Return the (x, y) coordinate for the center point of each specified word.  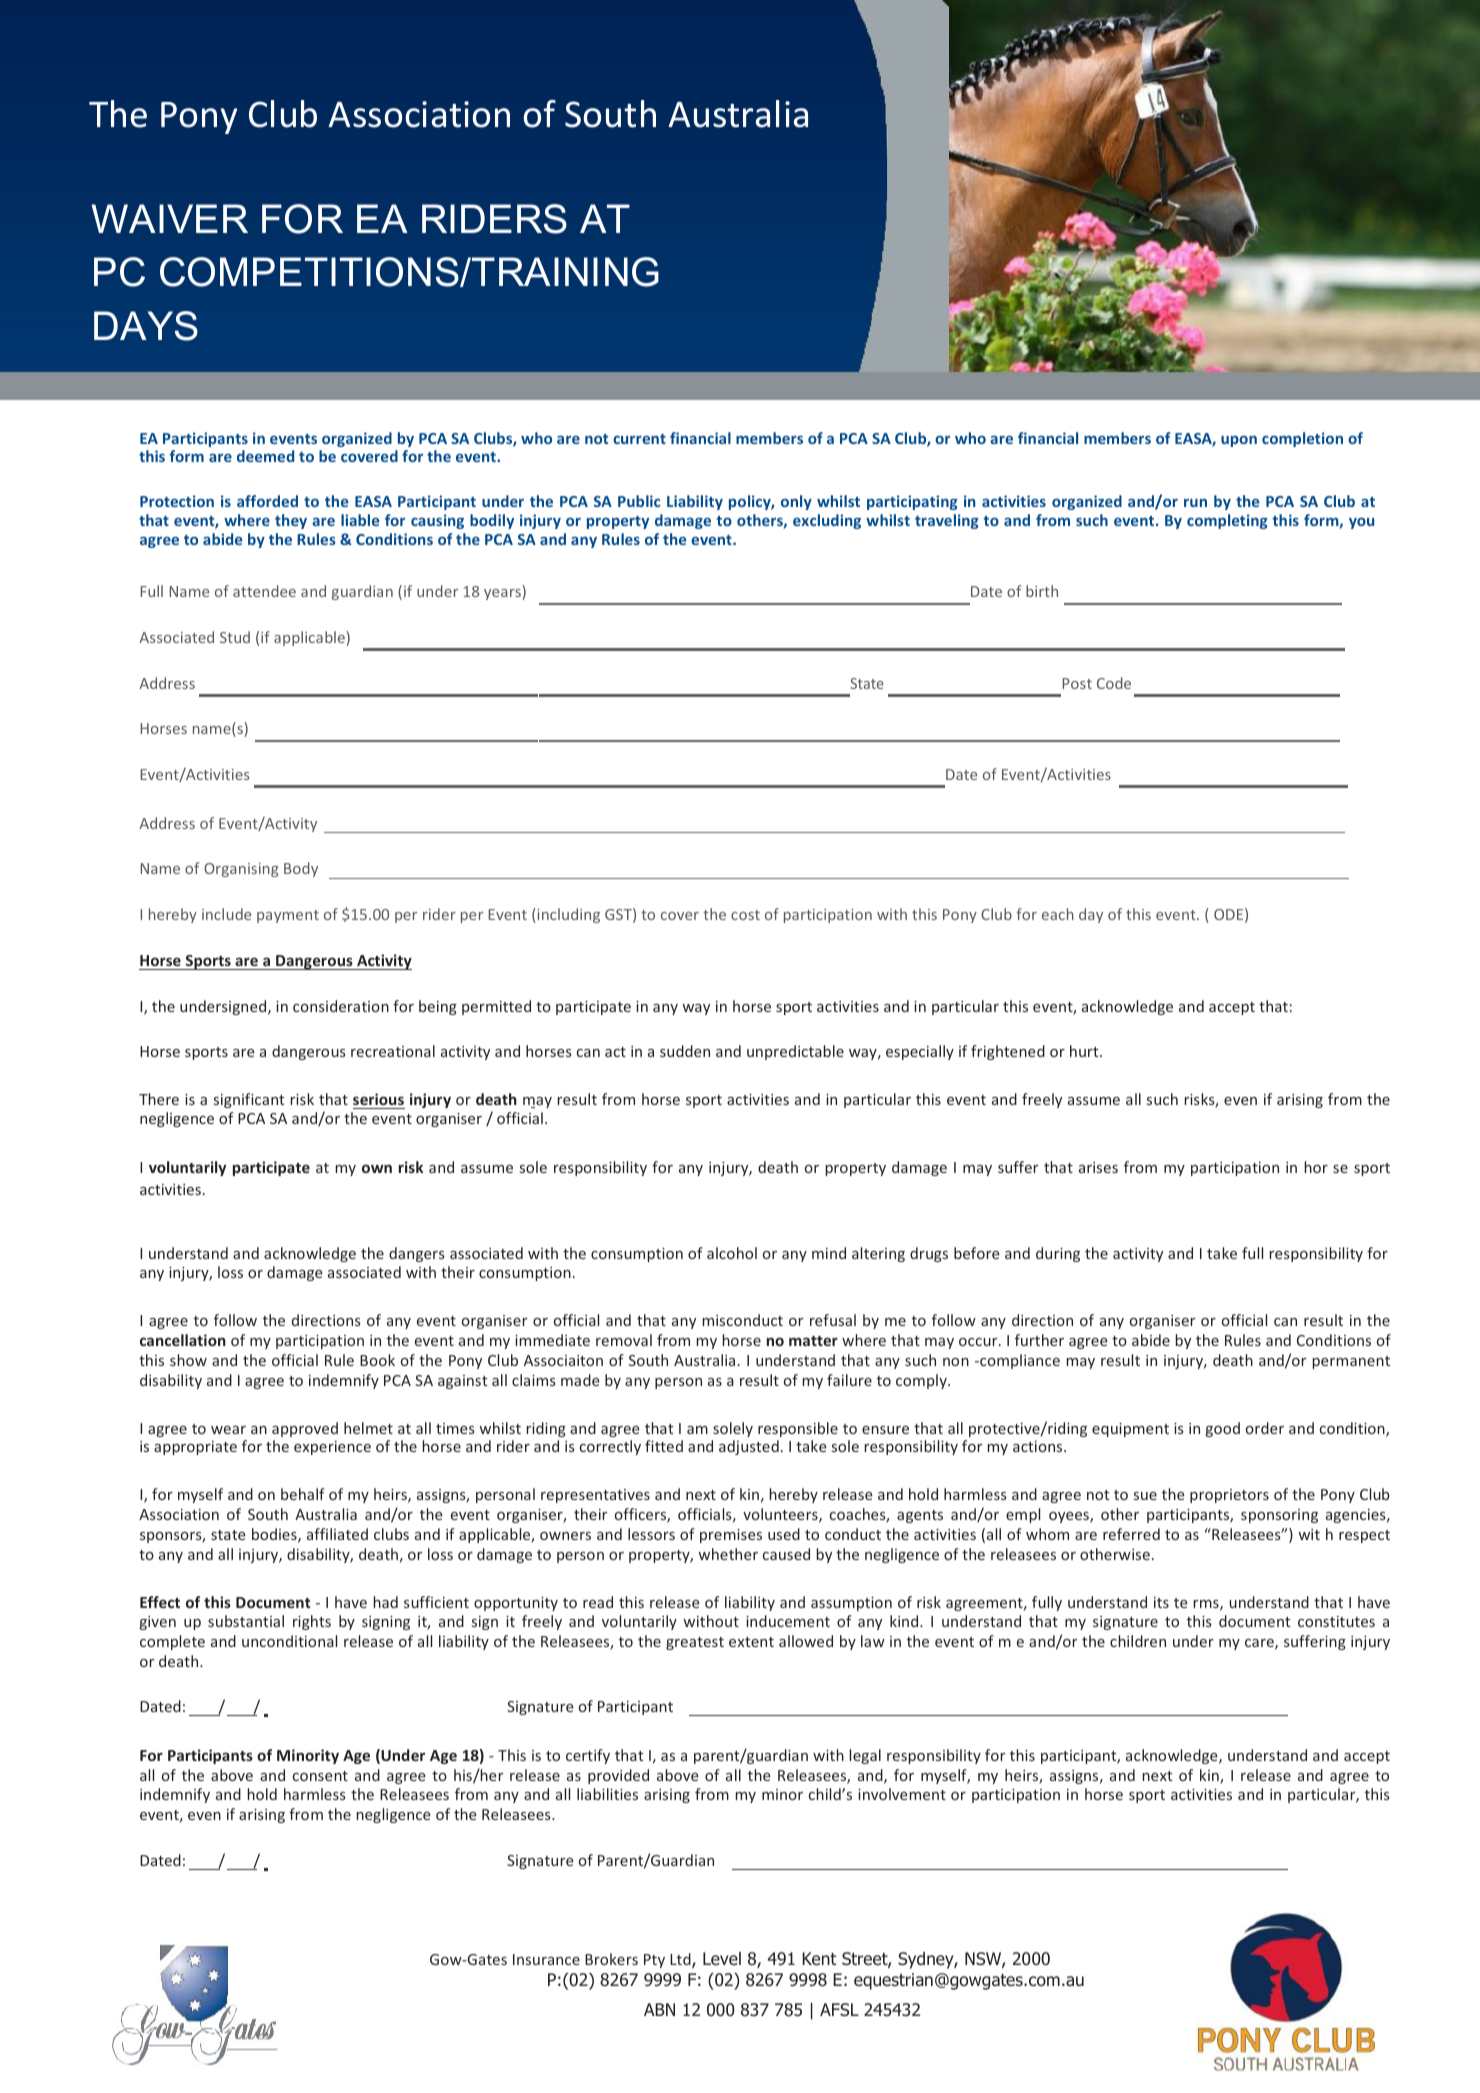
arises (1098, 1167)
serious (378, 1099)
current (639, 439)
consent (320, 1776)
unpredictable (795, 1052)
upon (1239, 441)
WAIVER (169, 218)
